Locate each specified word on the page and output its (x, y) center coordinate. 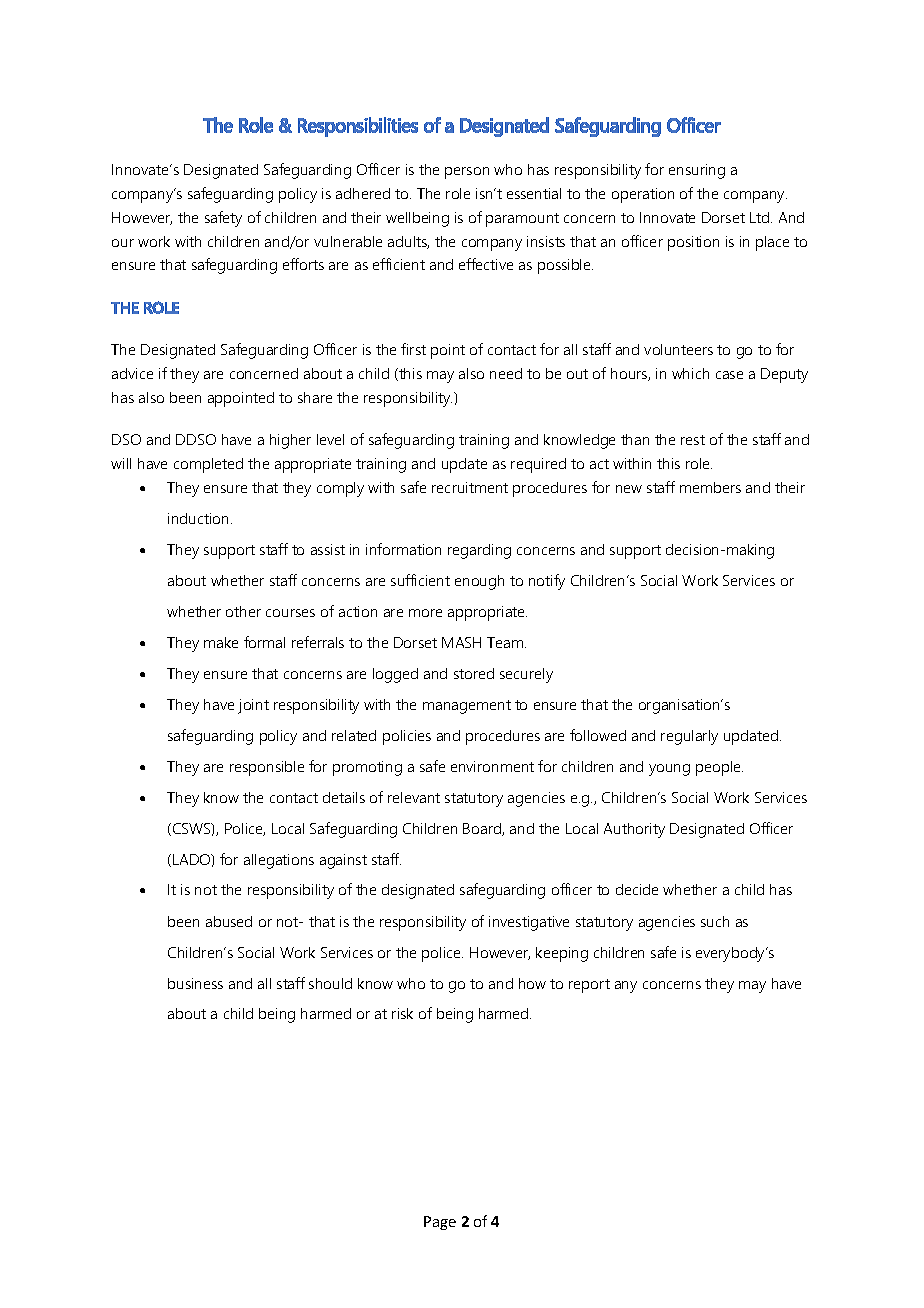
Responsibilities (358, 127)
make (221, 642)
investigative (529, 923)
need (506, 373)
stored (474, 673)
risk (402, 1013)
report (589, 986)
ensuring (697, 171)
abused (229, 921)
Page (440, 1223)
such (715, 921)
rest (693, 440)
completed (208, 465)
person (467, 173)
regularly (689, 737)
